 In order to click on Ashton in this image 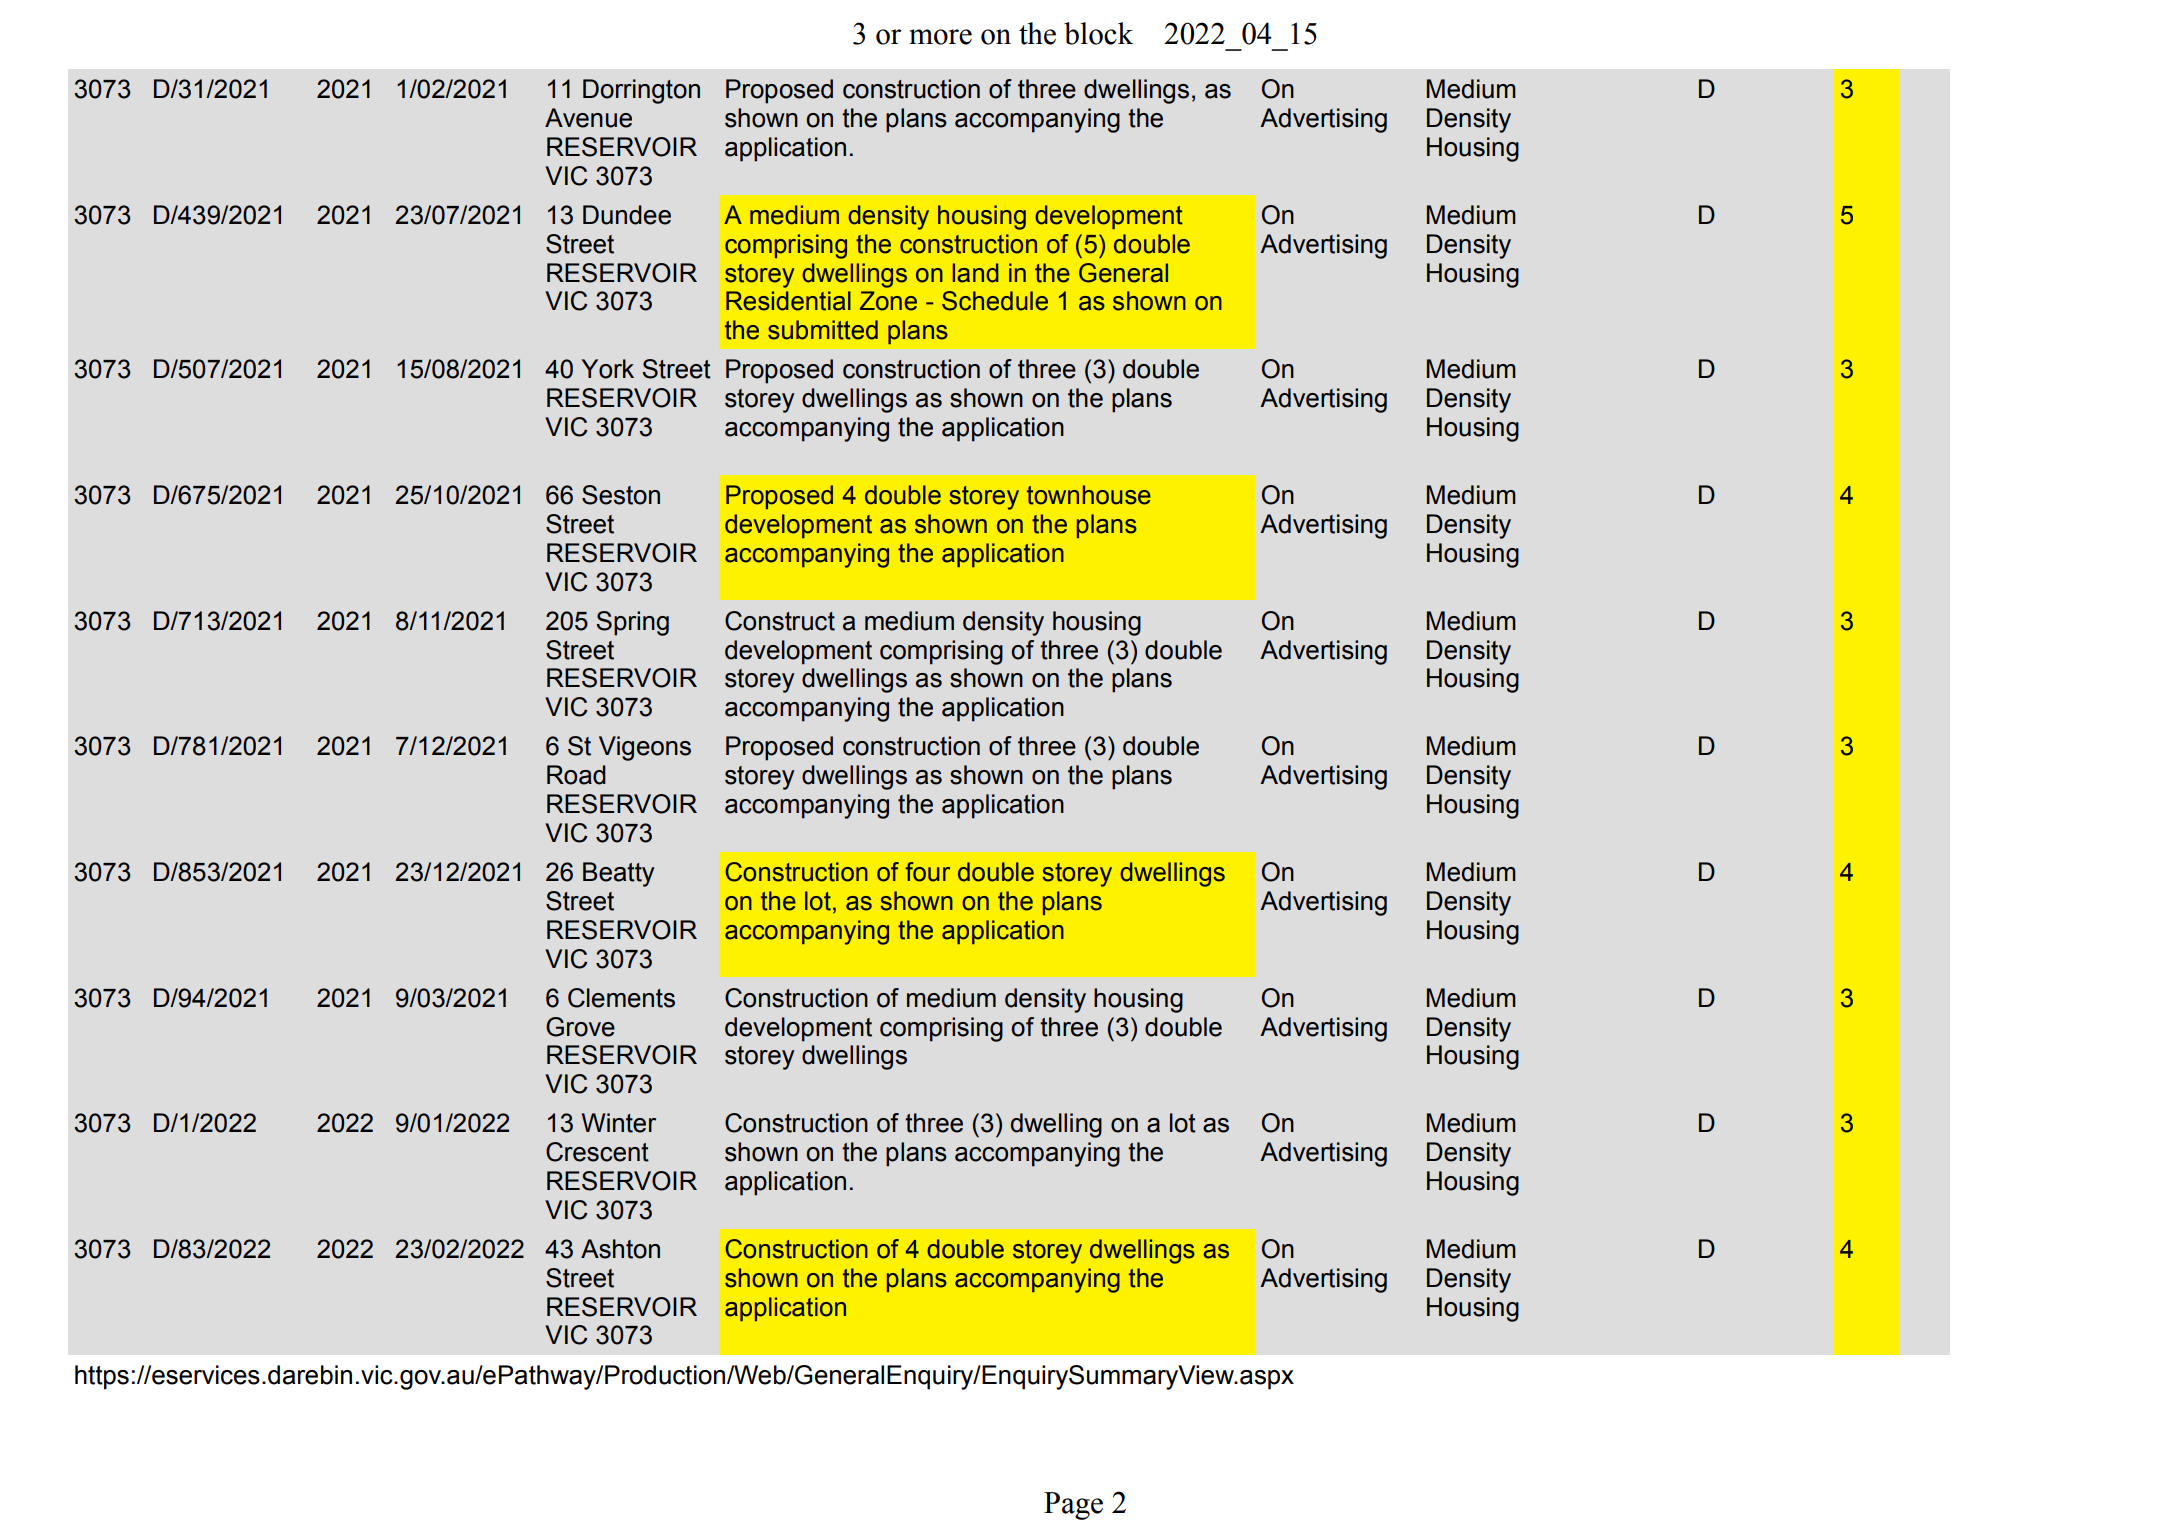, I will do `click(620, 1249)`.
